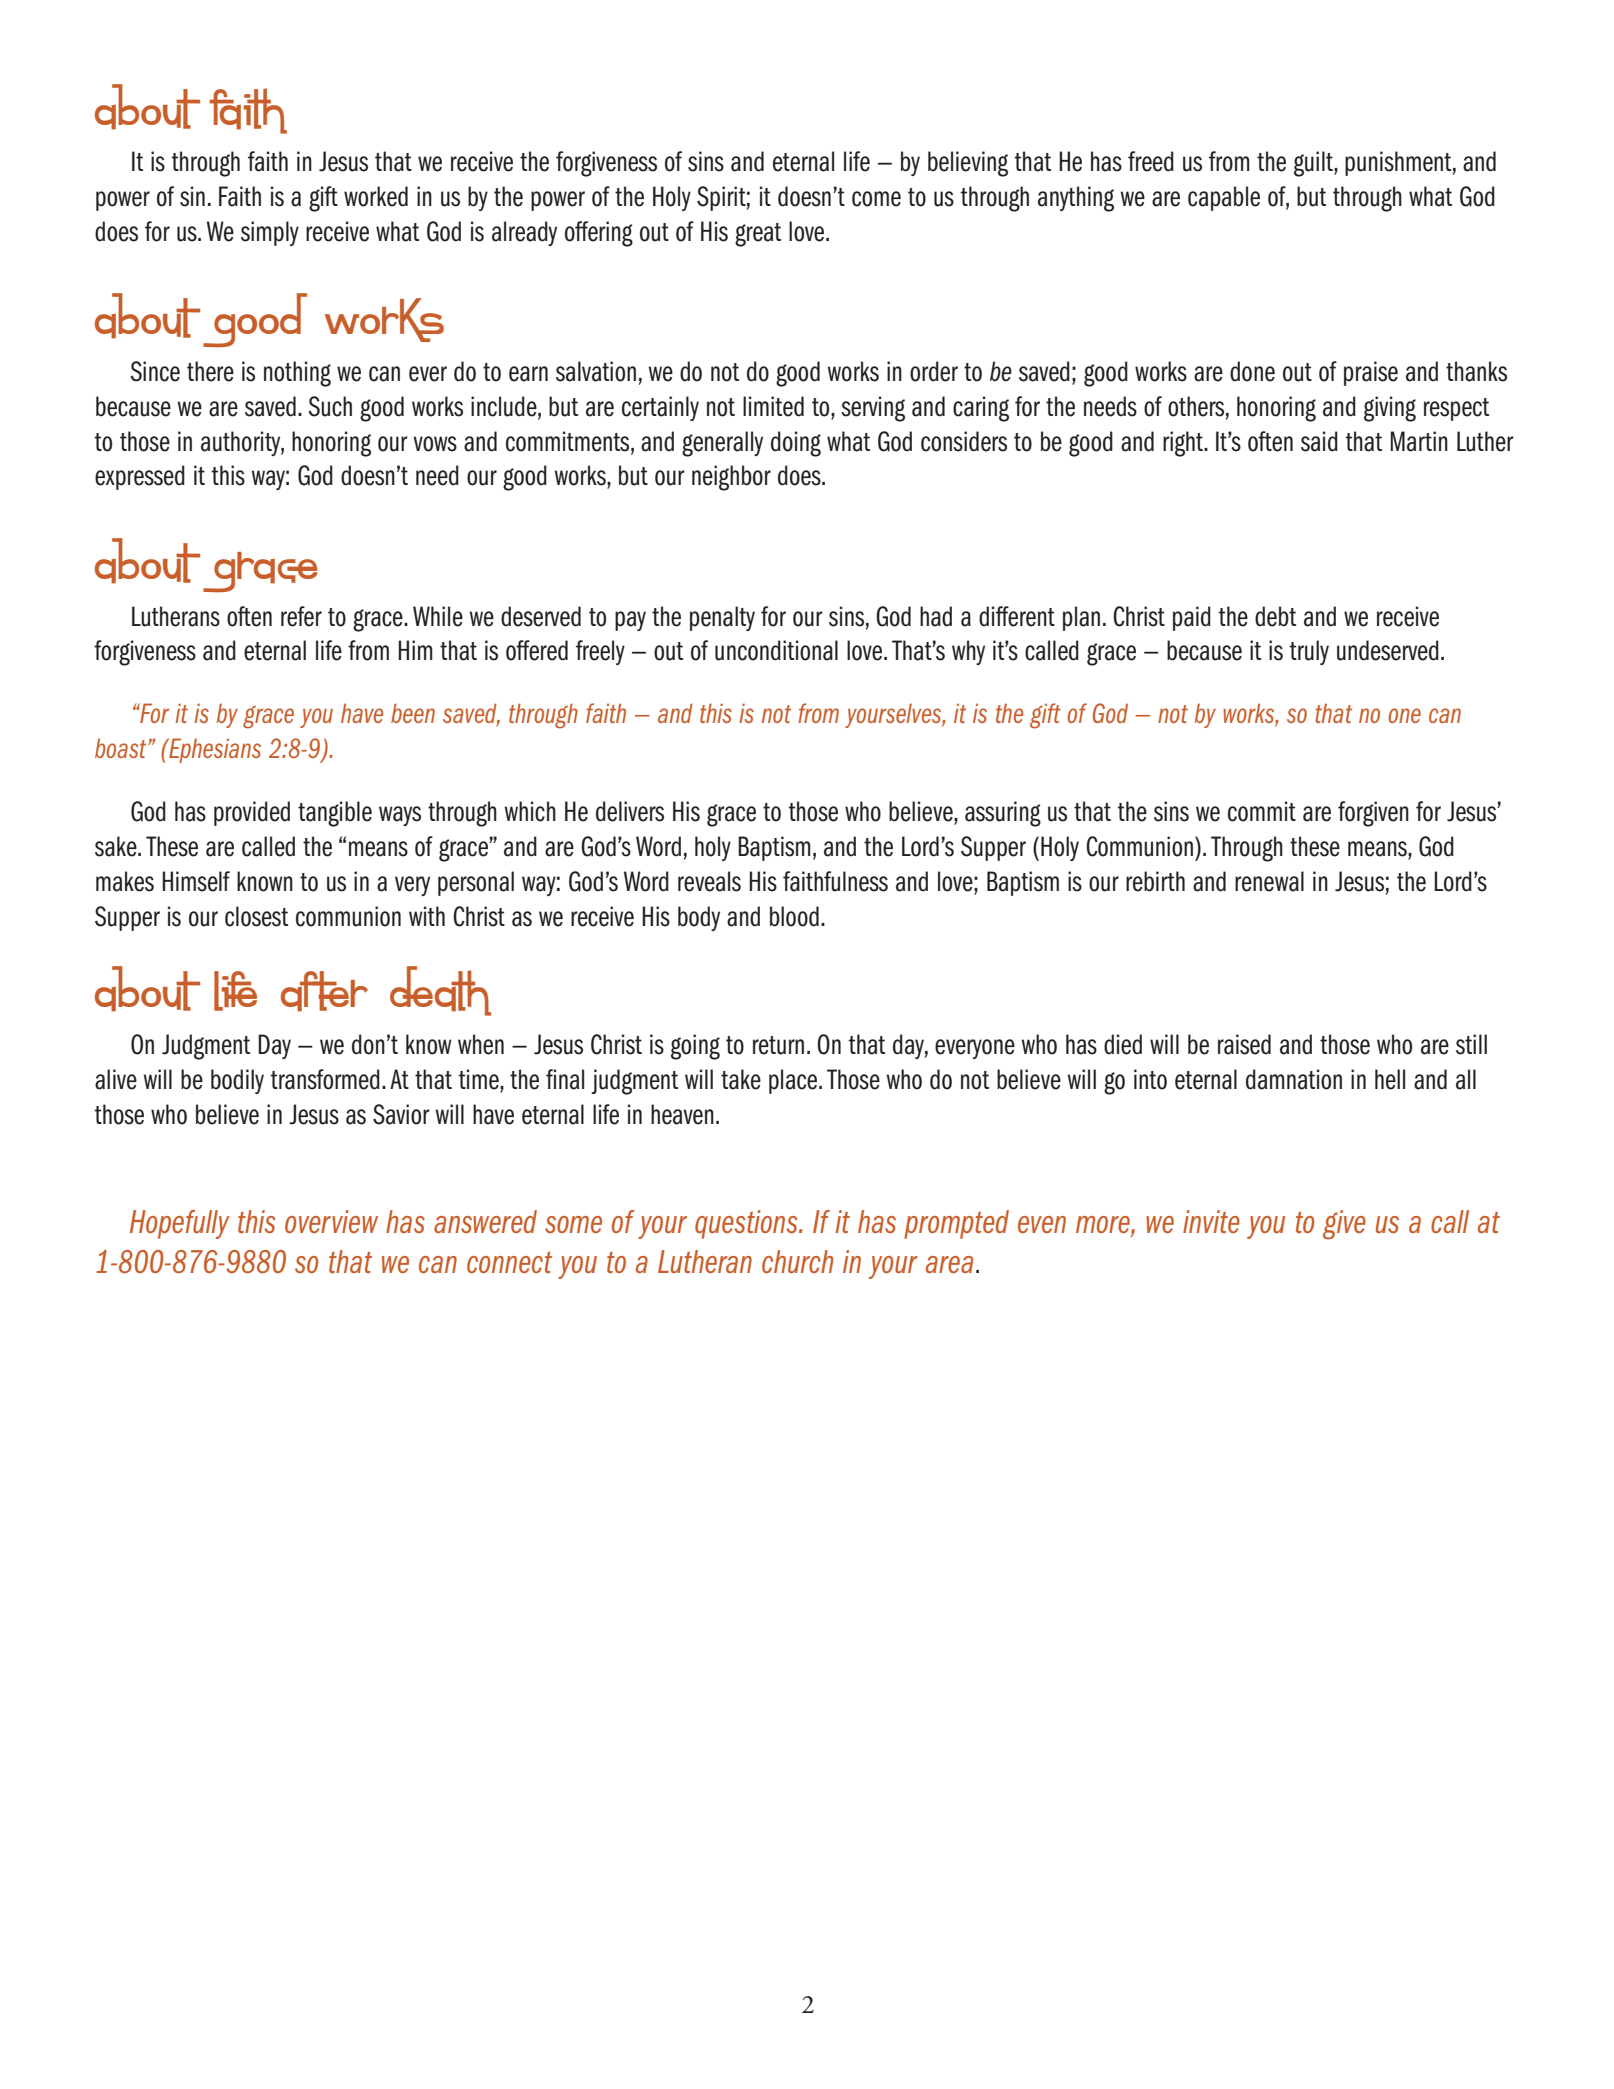 Image resolution: width=1614 pixels, height=2089 pixels. Describe the element at coordinates (876, 199) in the document. I see `come` at that location.
